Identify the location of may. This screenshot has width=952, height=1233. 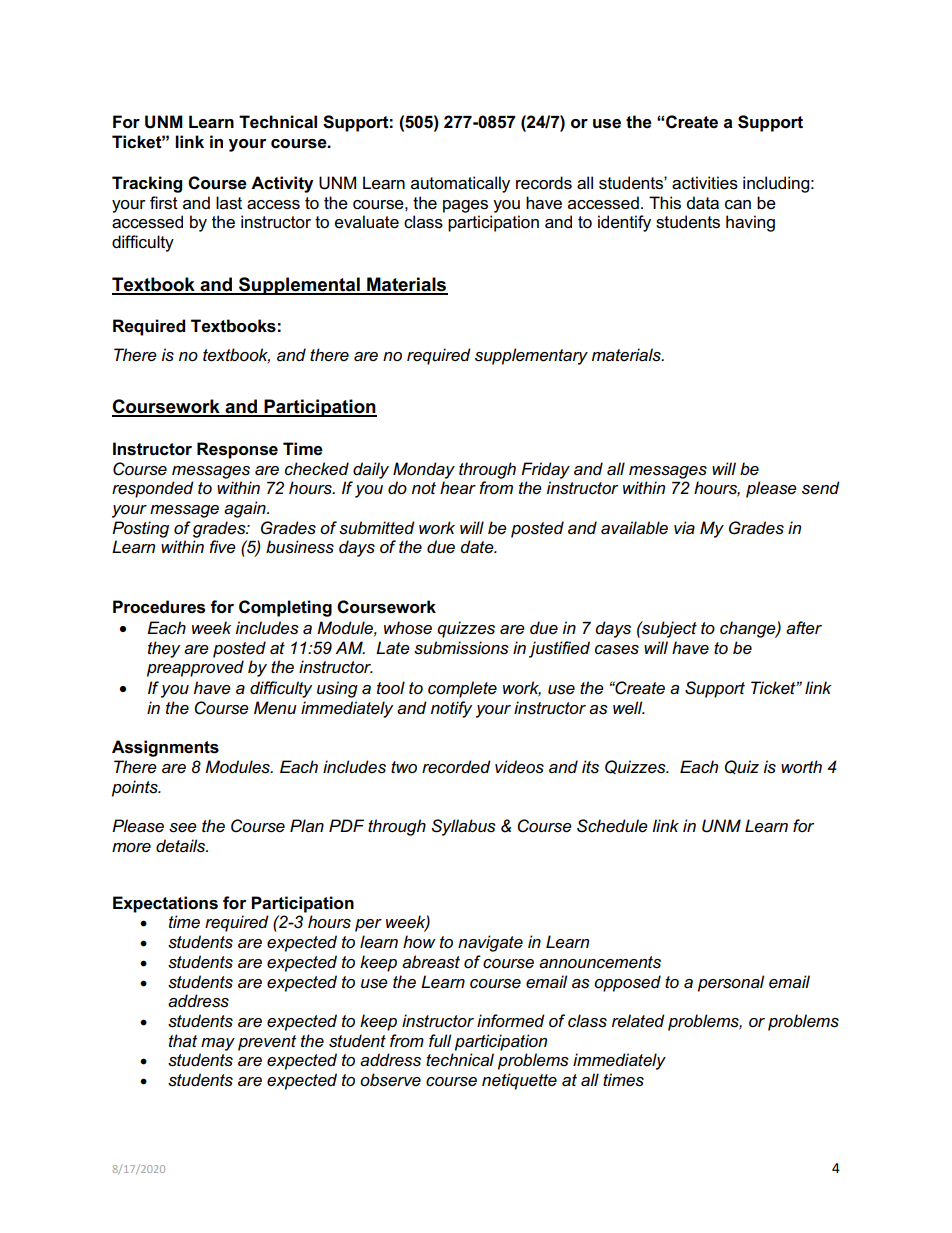
(218, 1044).
